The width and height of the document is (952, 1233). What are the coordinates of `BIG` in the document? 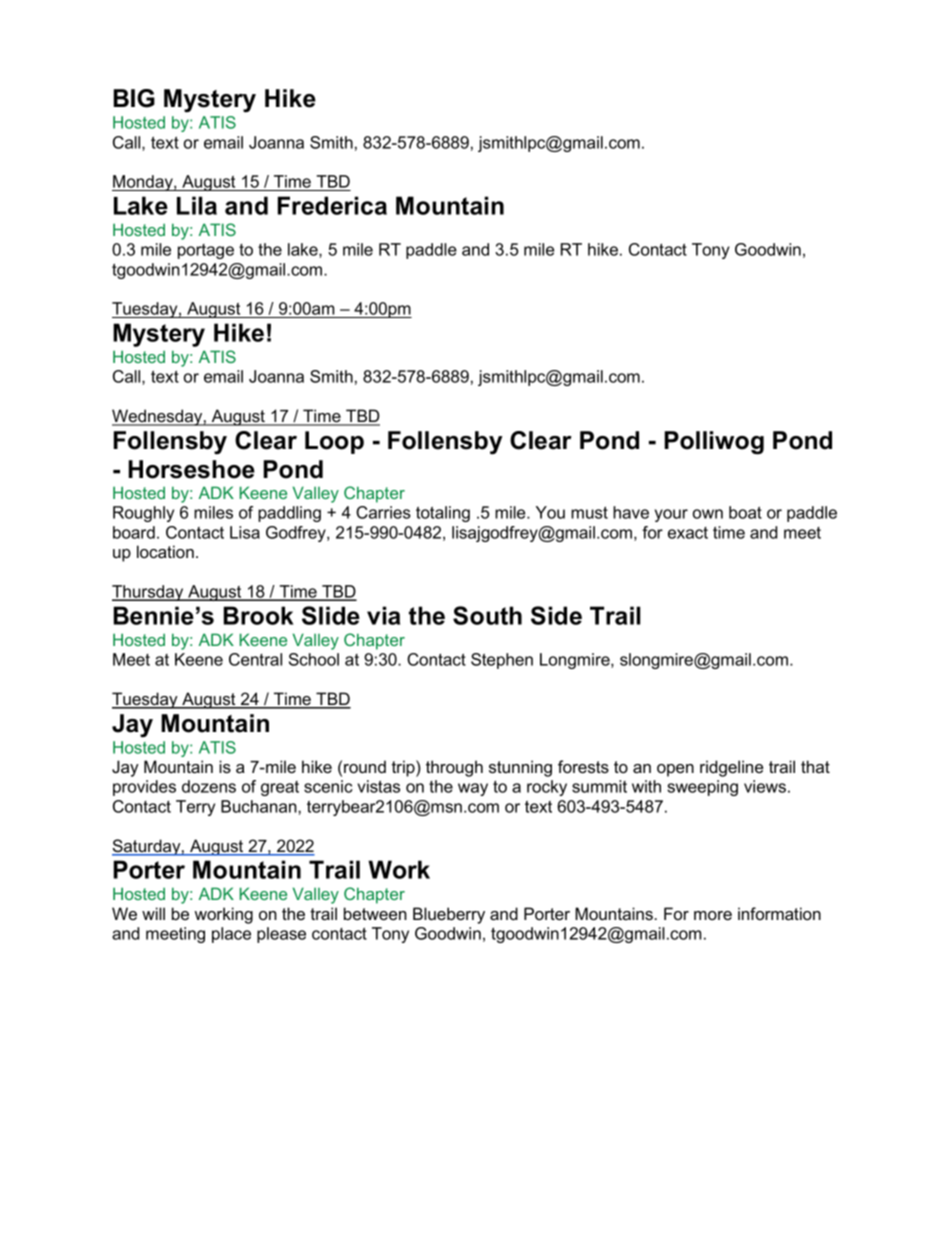 It's located at (134, 98).
